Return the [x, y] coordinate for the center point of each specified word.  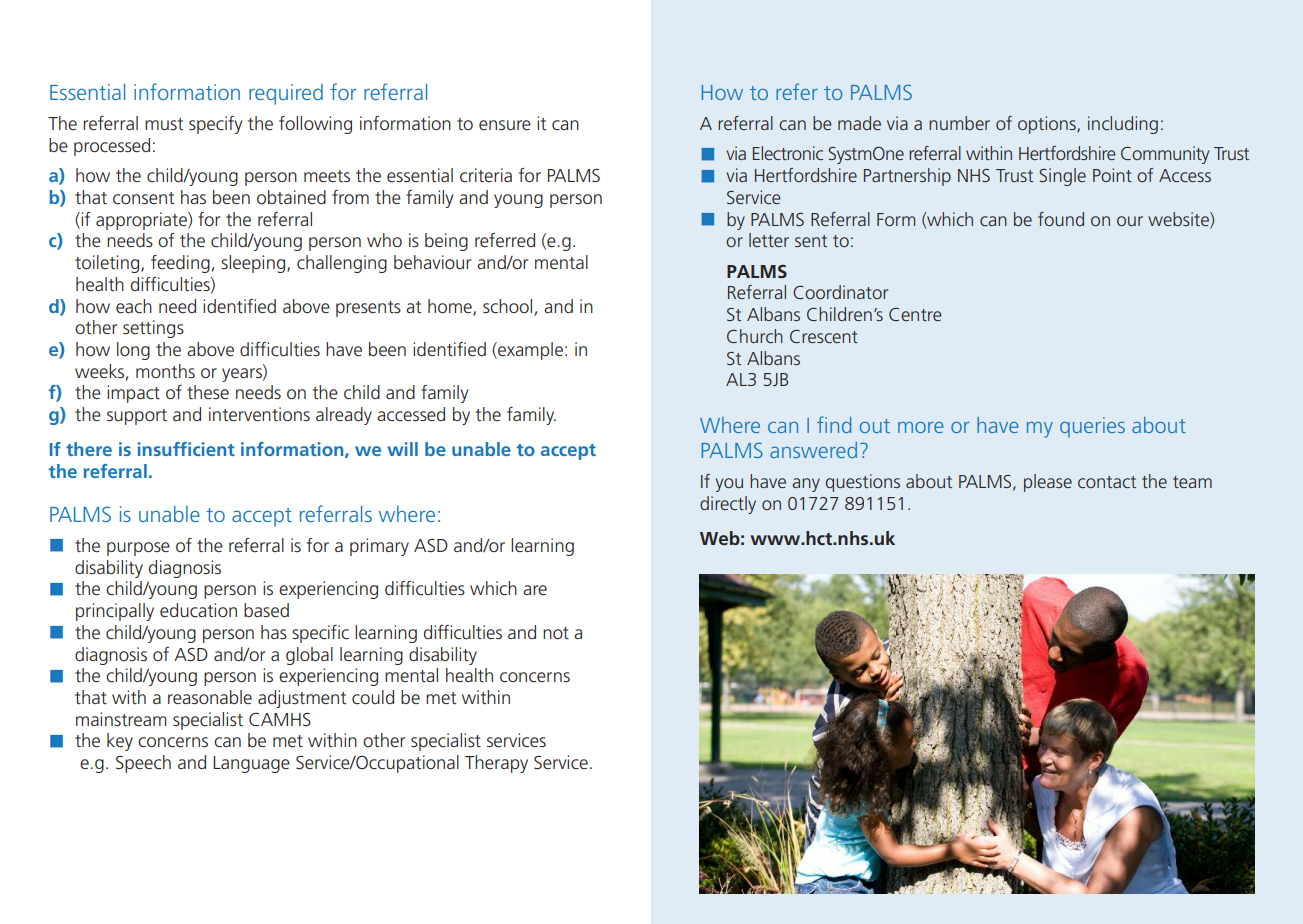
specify [215, 125]
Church [755, 336]
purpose [138, 549]
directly [728, 505]
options [1048, 125]
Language [251, 764]
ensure [505, 125]
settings [153, 329]
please [1048, 483]
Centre [915, 314]
